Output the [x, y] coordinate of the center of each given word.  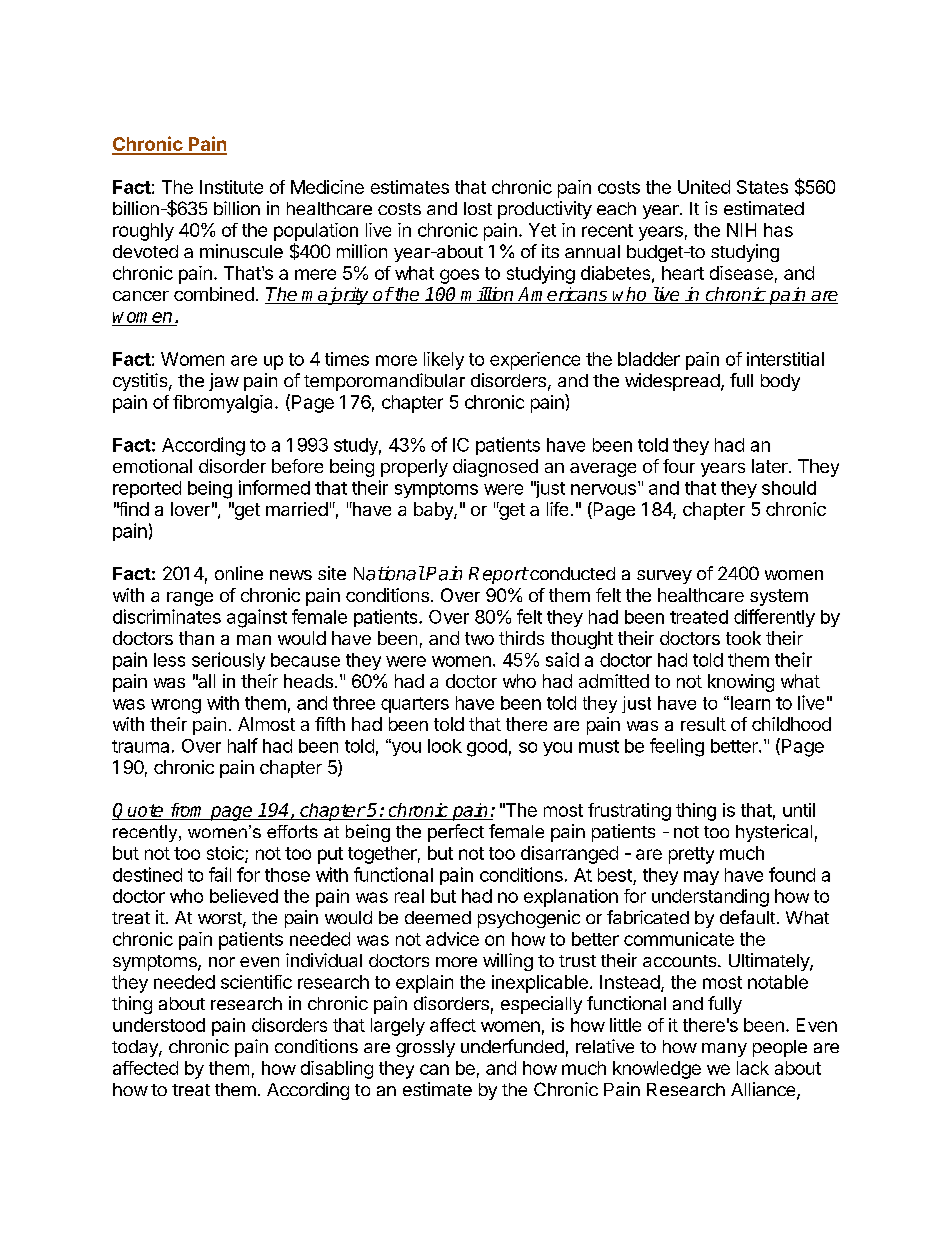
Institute [231, 187]
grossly [425, 1048]
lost [478, 208]
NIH [741, 230]
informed [274, 487]
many [724, 1050]
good [487, 748]
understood [159, 1025]
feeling [677, 747]
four [679, 466]
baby [434, 511]
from [186, 810]
